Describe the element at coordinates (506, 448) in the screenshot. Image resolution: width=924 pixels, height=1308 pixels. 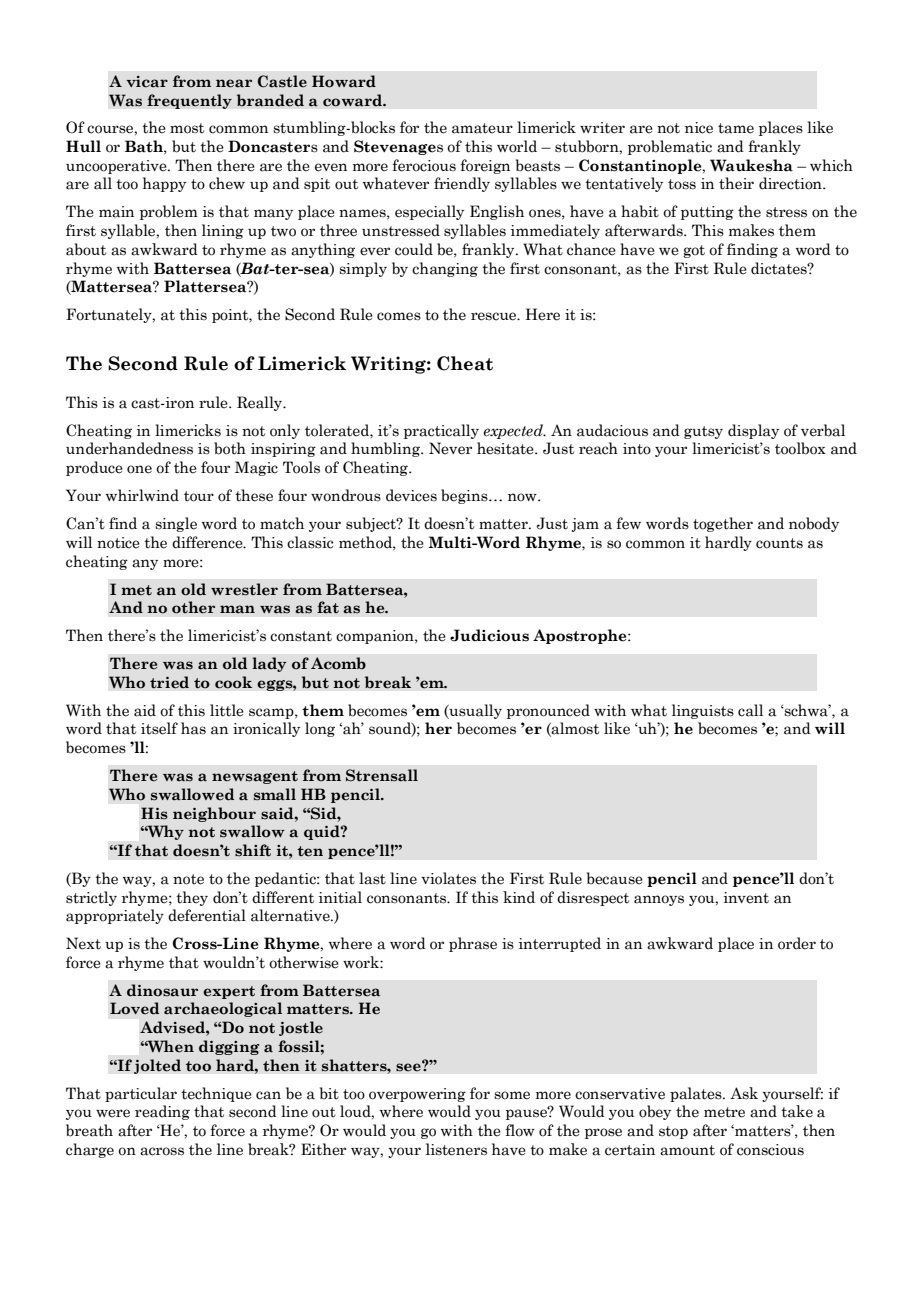
I see `hesitate` at that location.
